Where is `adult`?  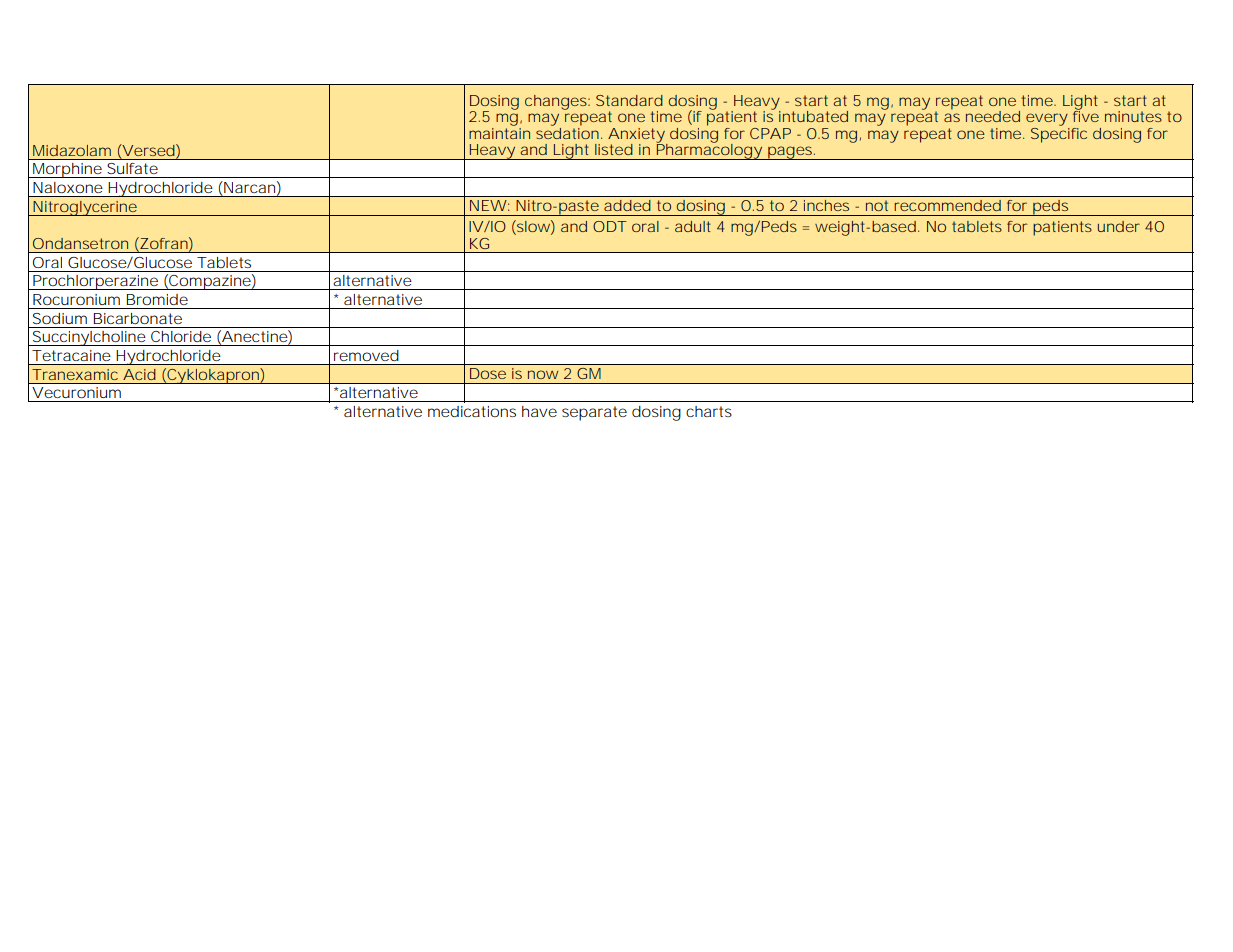 adult is located at coordinates (693, 226).
